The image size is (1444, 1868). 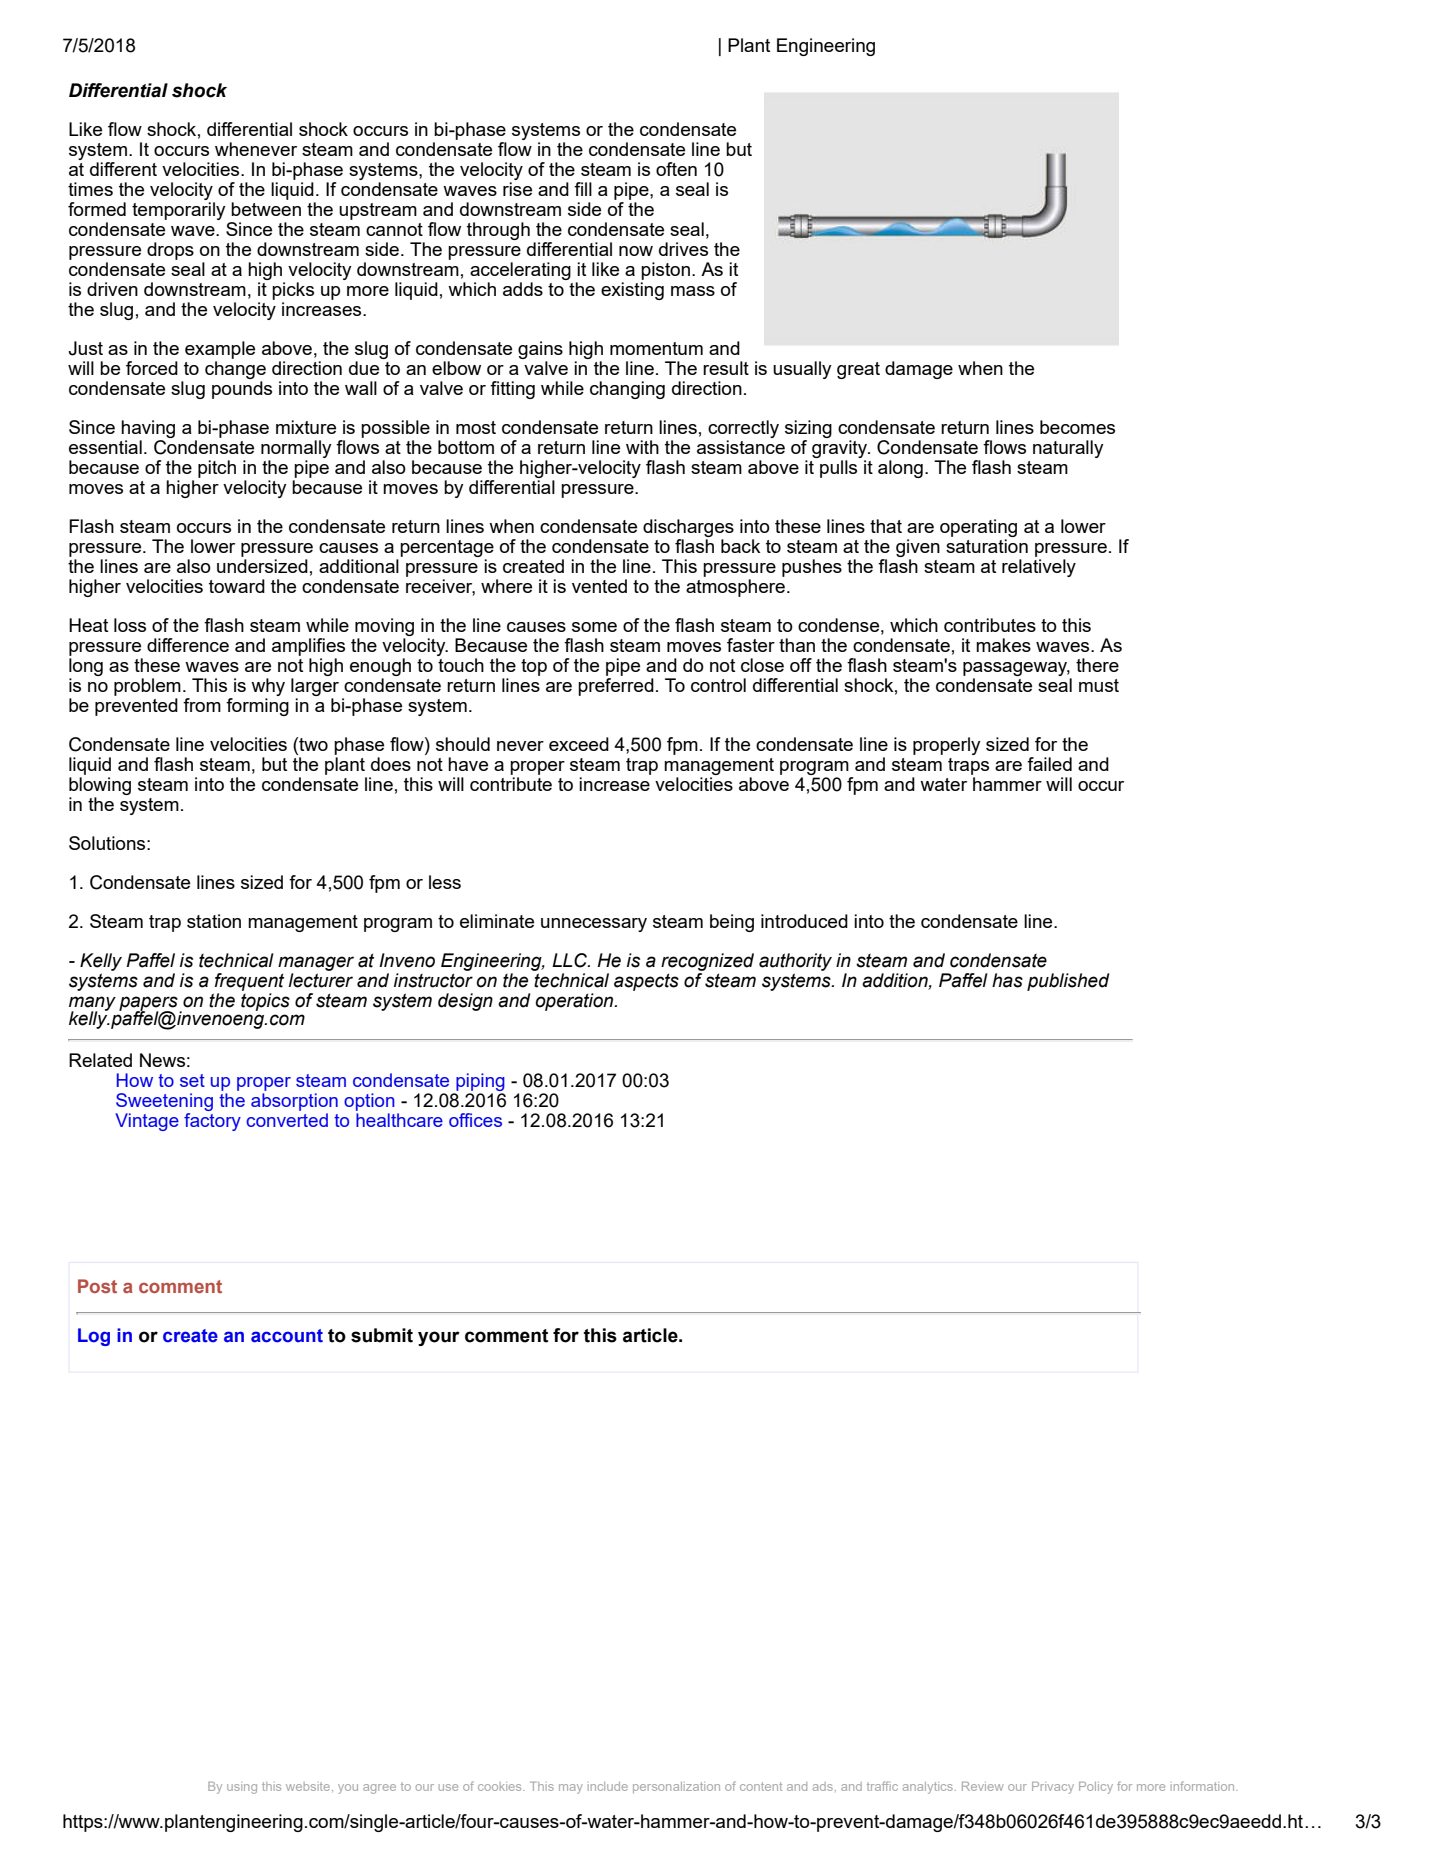 What do you see at coordinates (179, 211) in the page?
I see `temporarily` at bounding box center [179, 211].
